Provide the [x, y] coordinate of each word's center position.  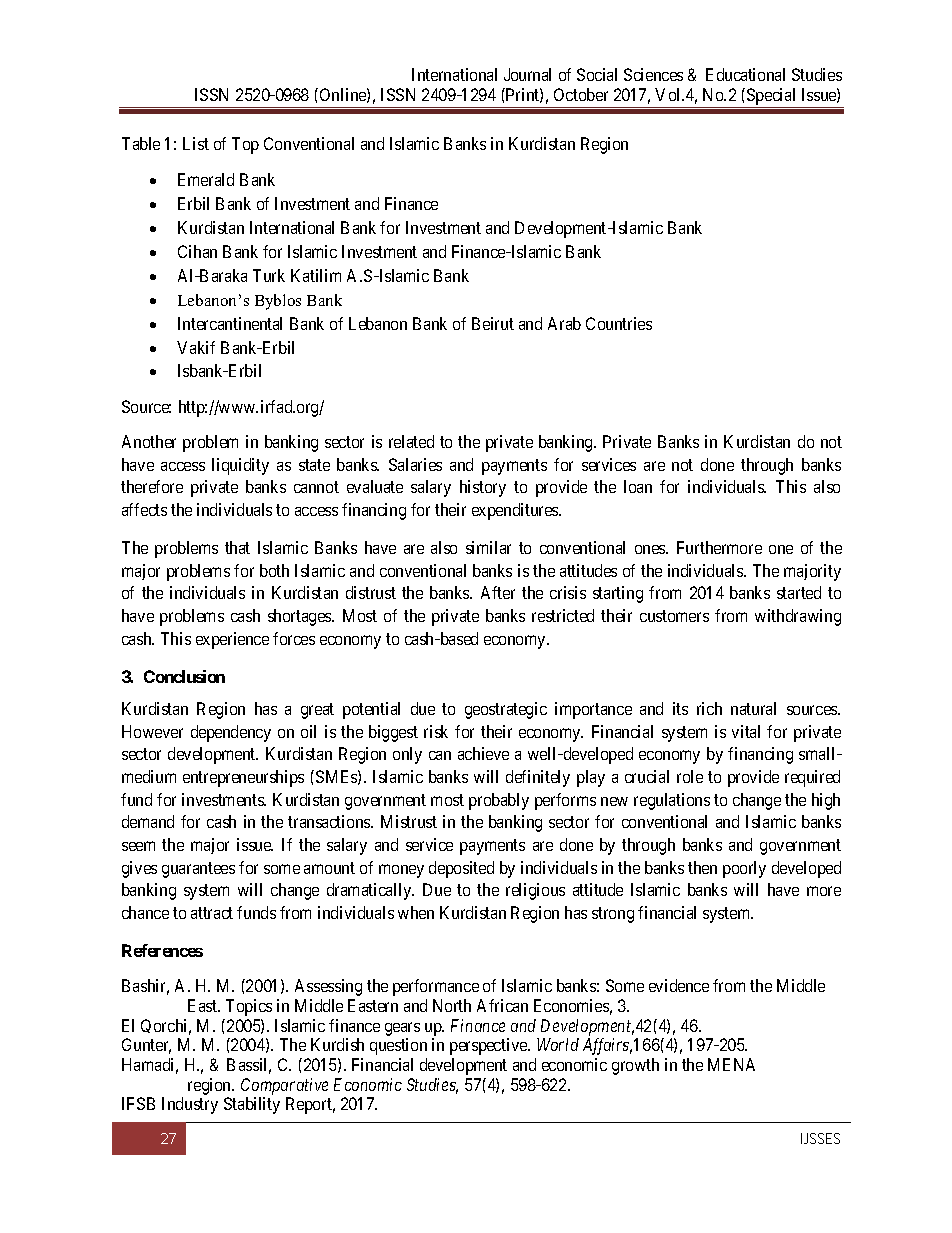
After [498, 592]
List [196, 143]
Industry [190, 1105]
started [799, 592]
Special [772, 98]
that [237, 547]
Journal [527, 74]
